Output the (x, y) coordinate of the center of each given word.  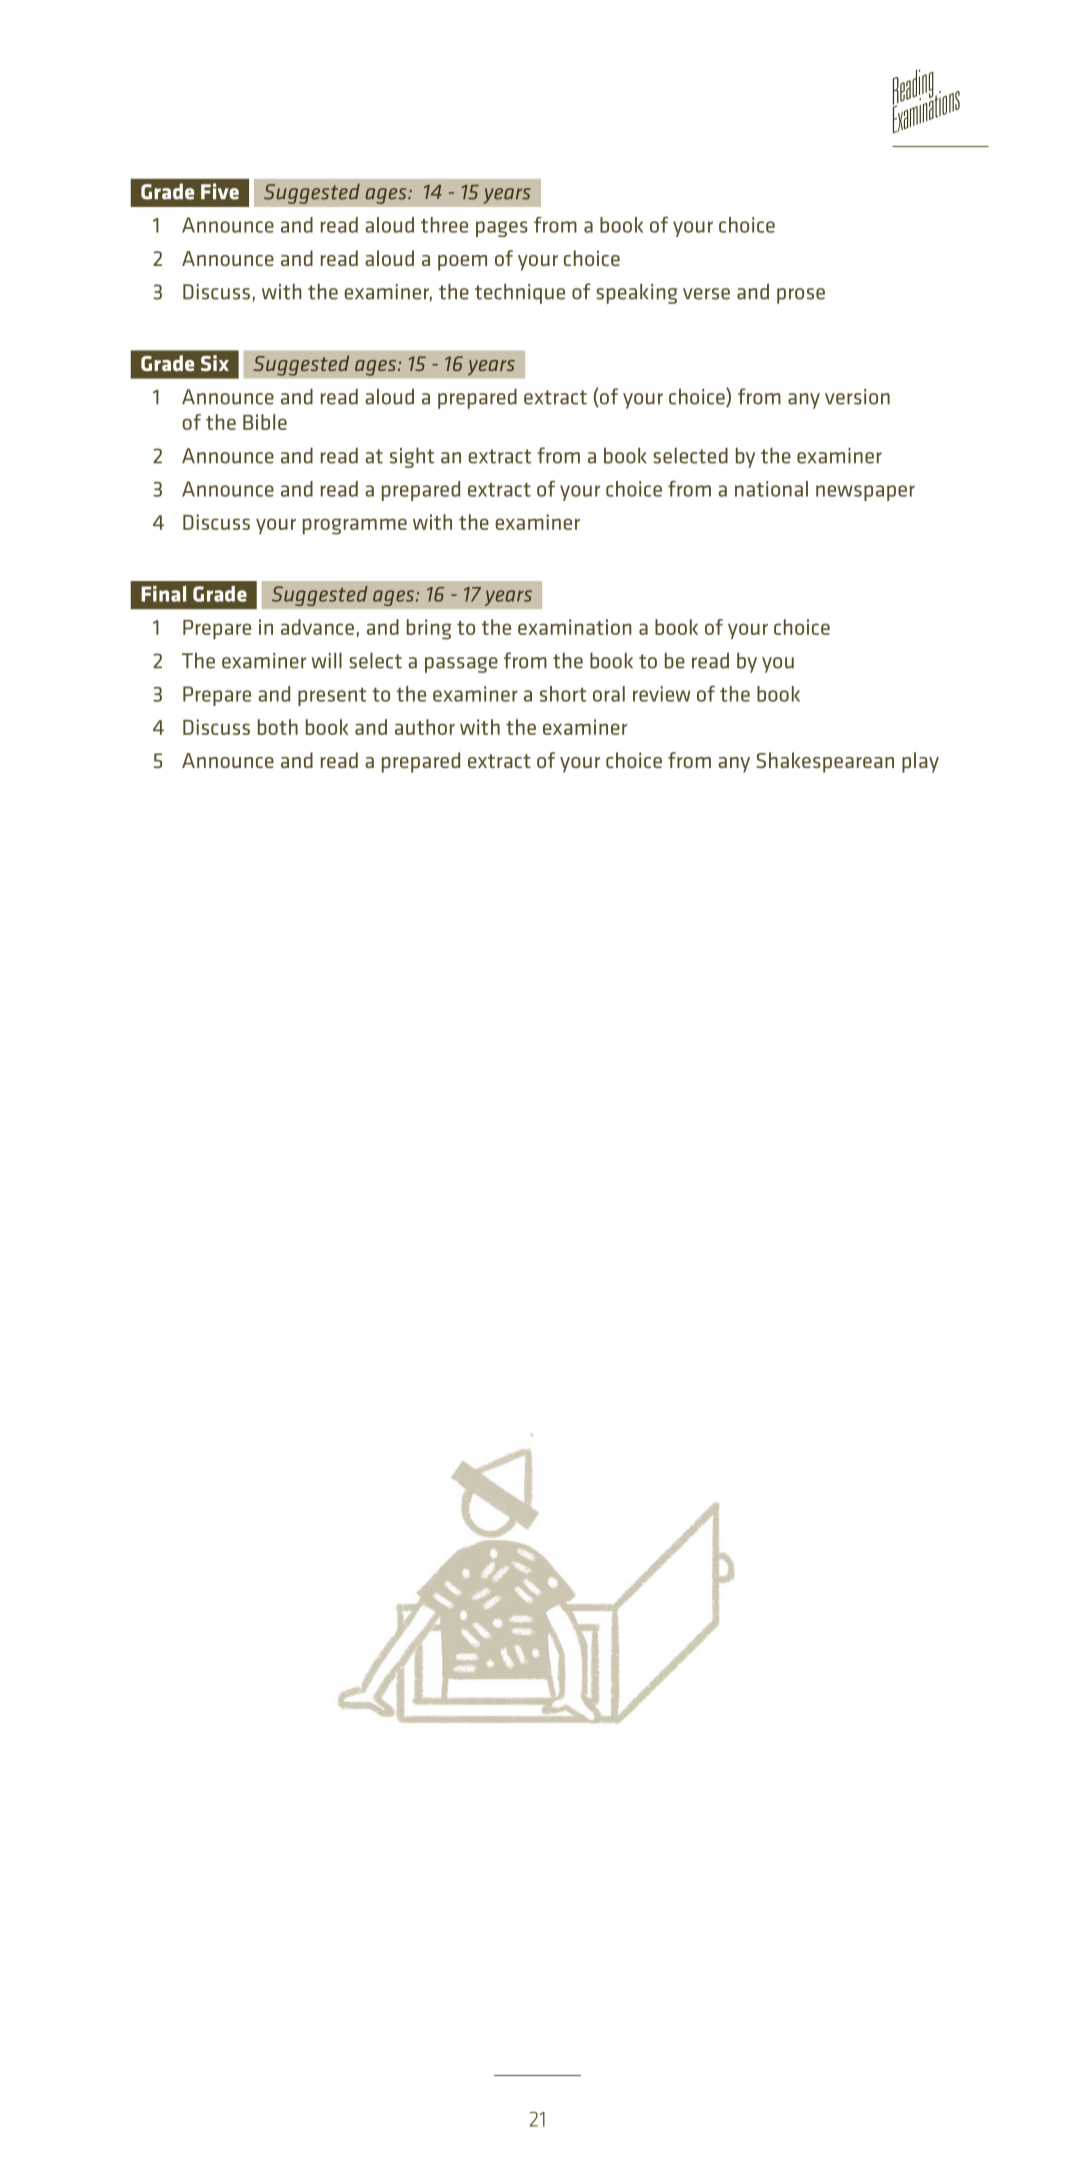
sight (412, 457)
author (425, 727)
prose (801, 296)
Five (220, 191)
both (278, 727)
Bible (265, 422)
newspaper (865, 493)
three (444, 225)
